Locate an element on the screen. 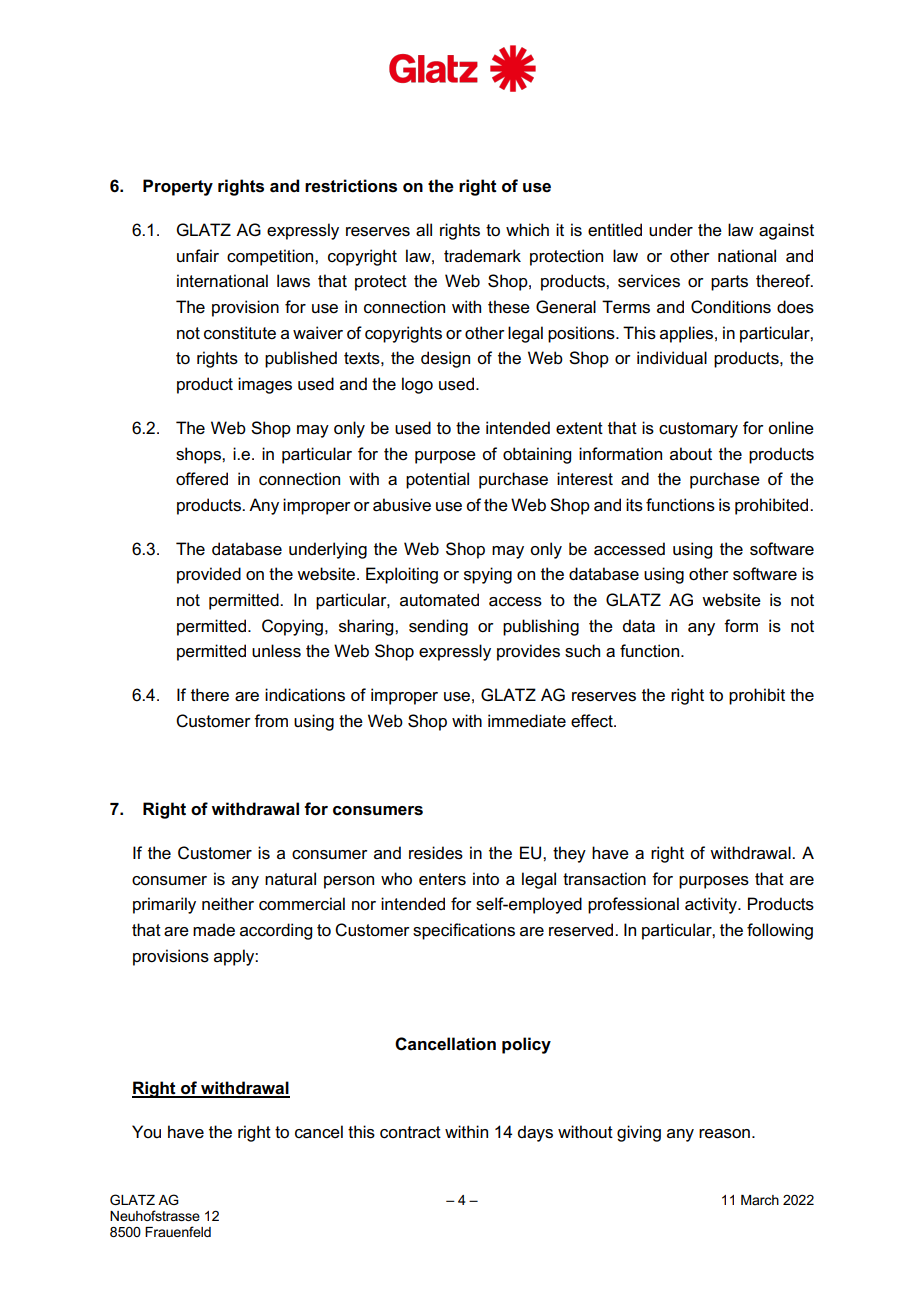 This screenshot has height=1308, width=924. immediate is located at coordinates (527, 721).
